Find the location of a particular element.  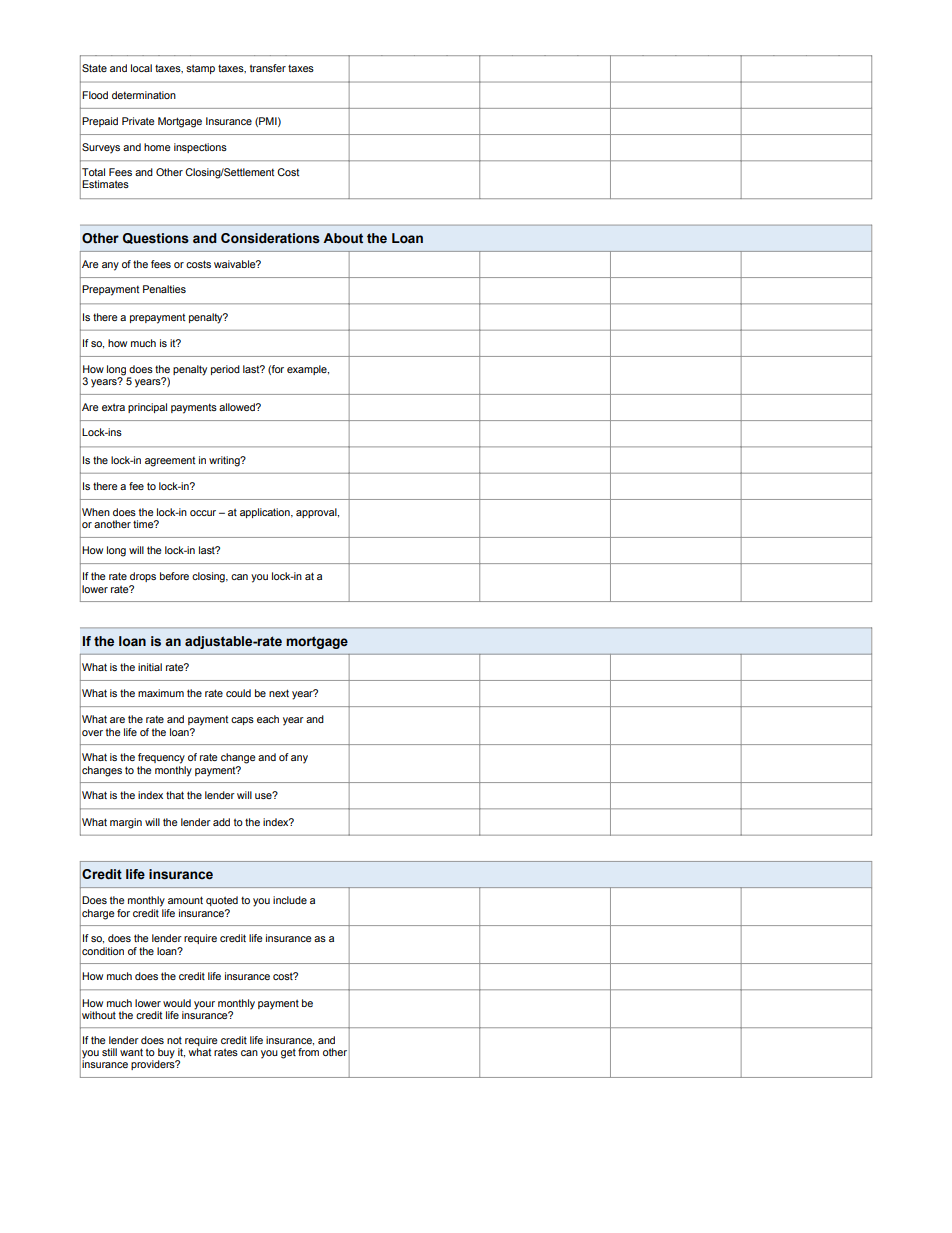

About is located at coordinates (343, 238).
